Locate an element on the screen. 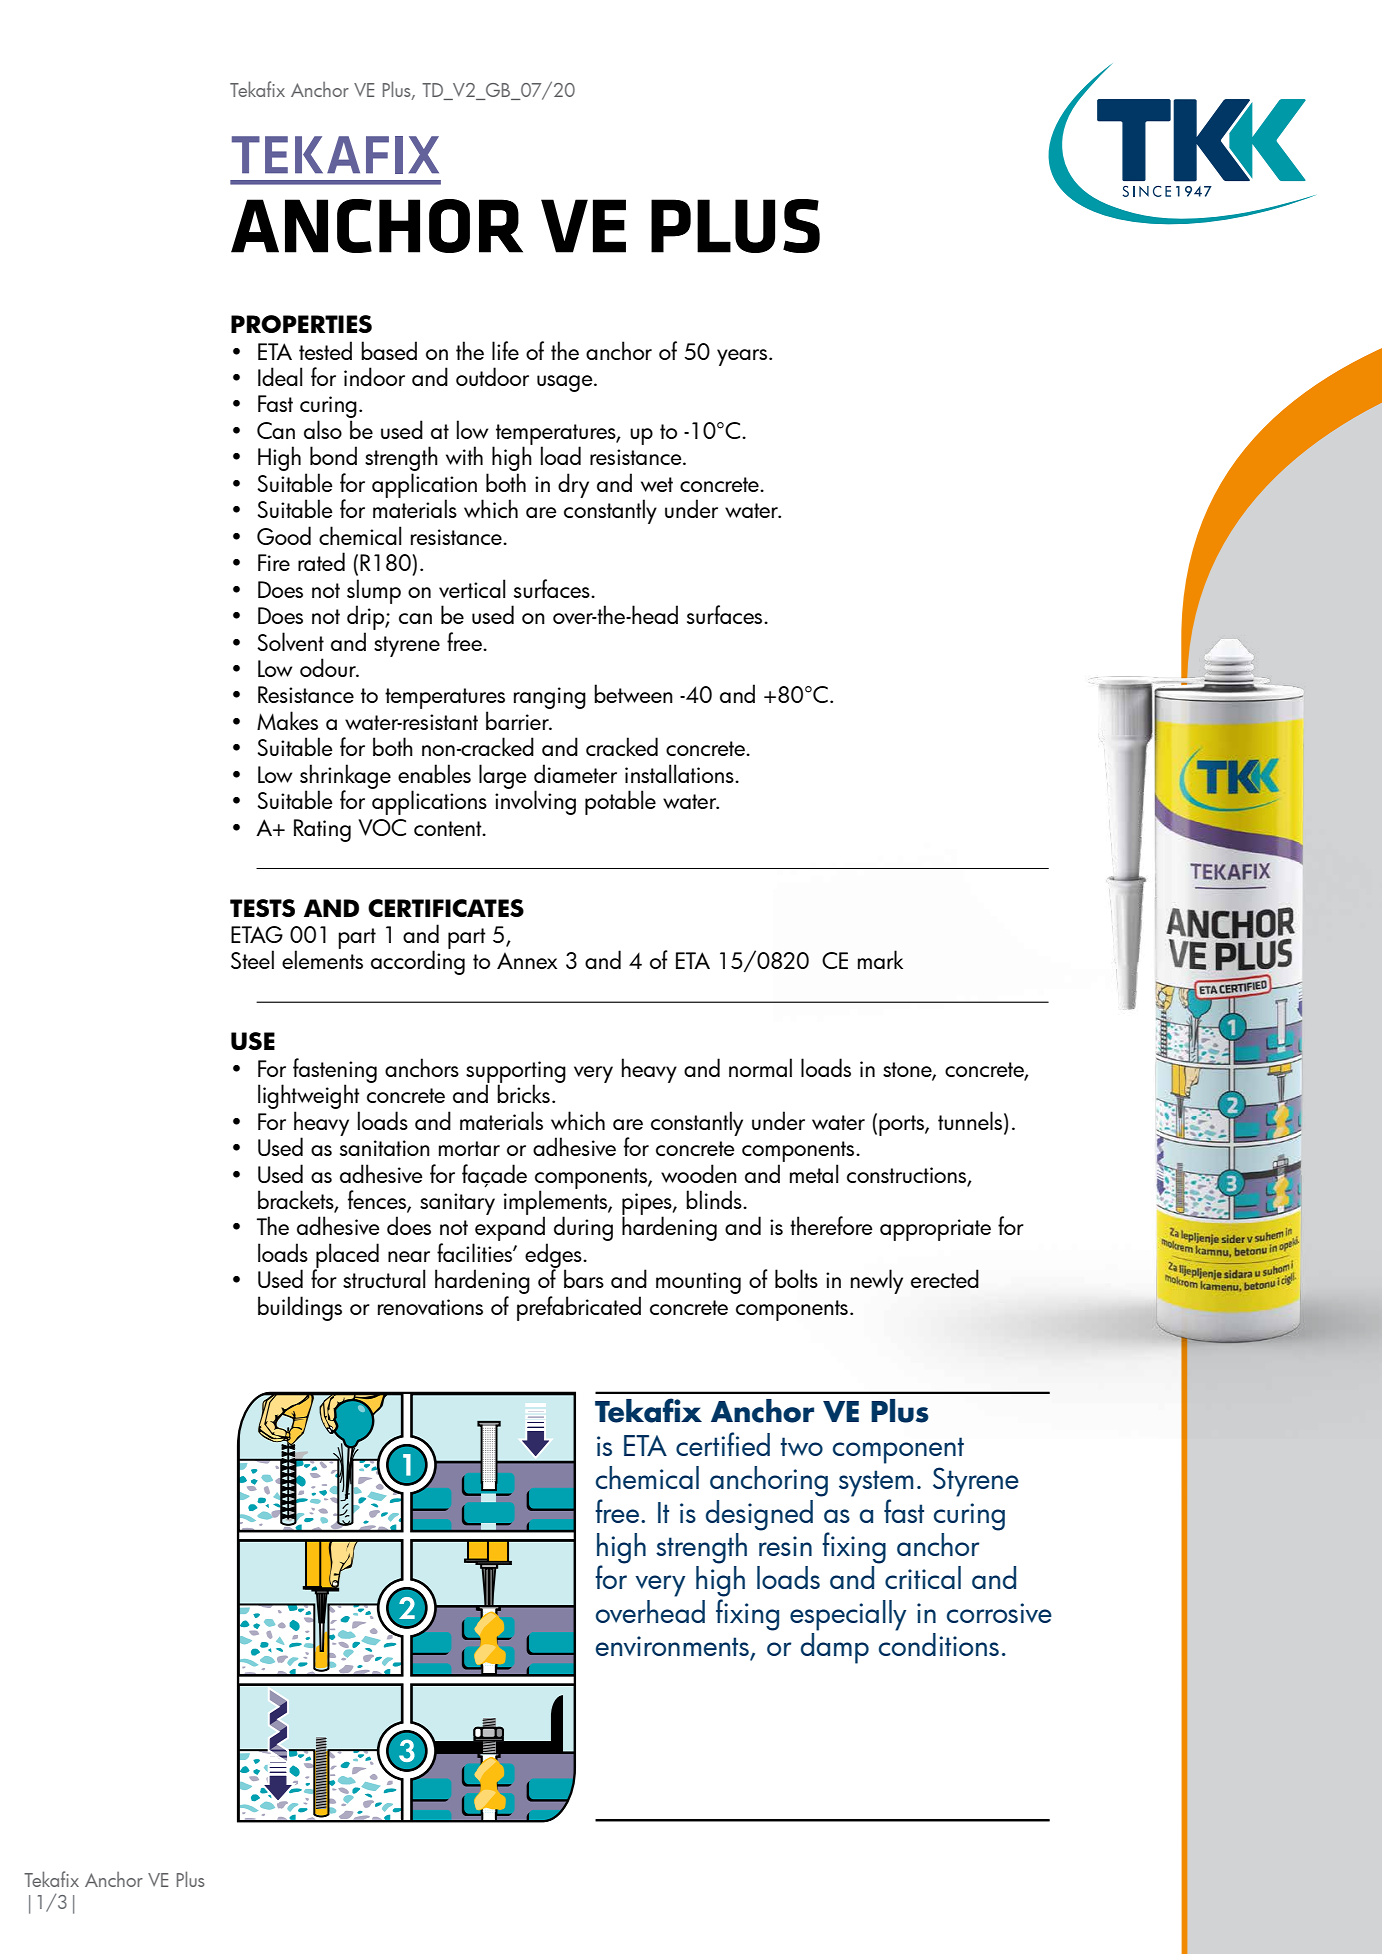 The width and height of the screenshot is (1382, 1954). designed is located at coordinates (759, 1515).
